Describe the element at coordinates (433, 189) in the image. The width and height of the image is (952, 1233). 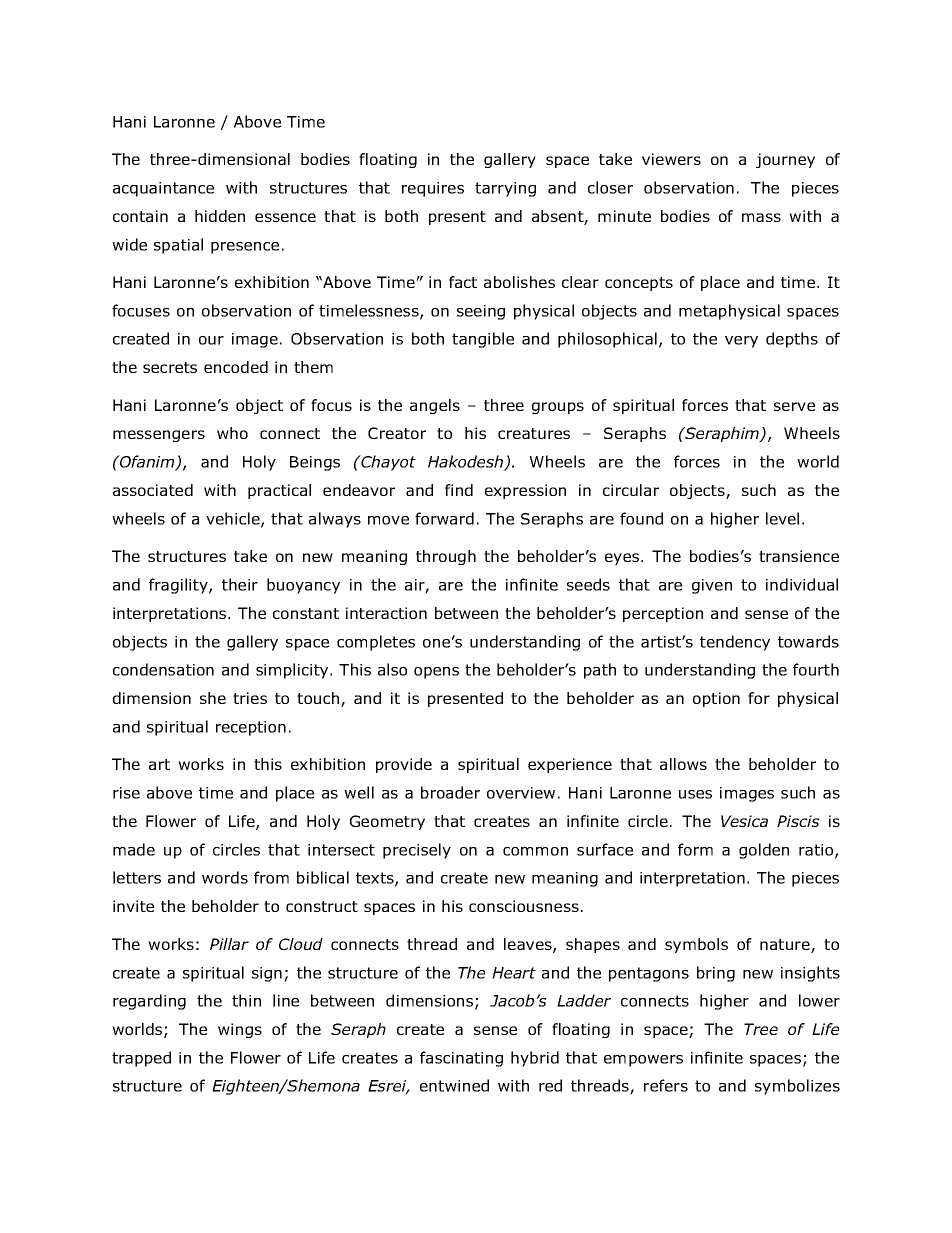
I see `requires` at that location.
